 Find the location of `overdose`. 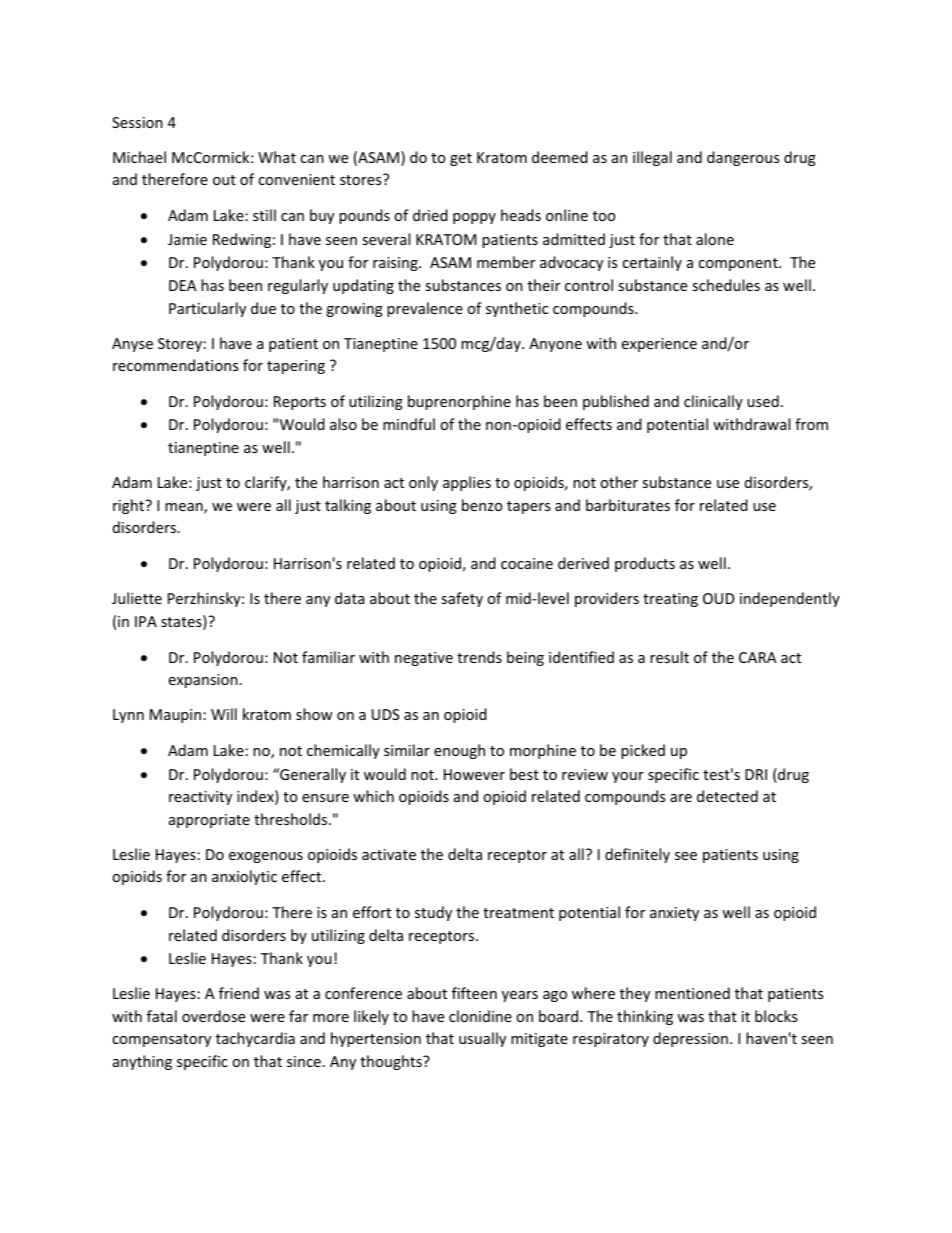

overdose is located at coordinates (213, 1016).
